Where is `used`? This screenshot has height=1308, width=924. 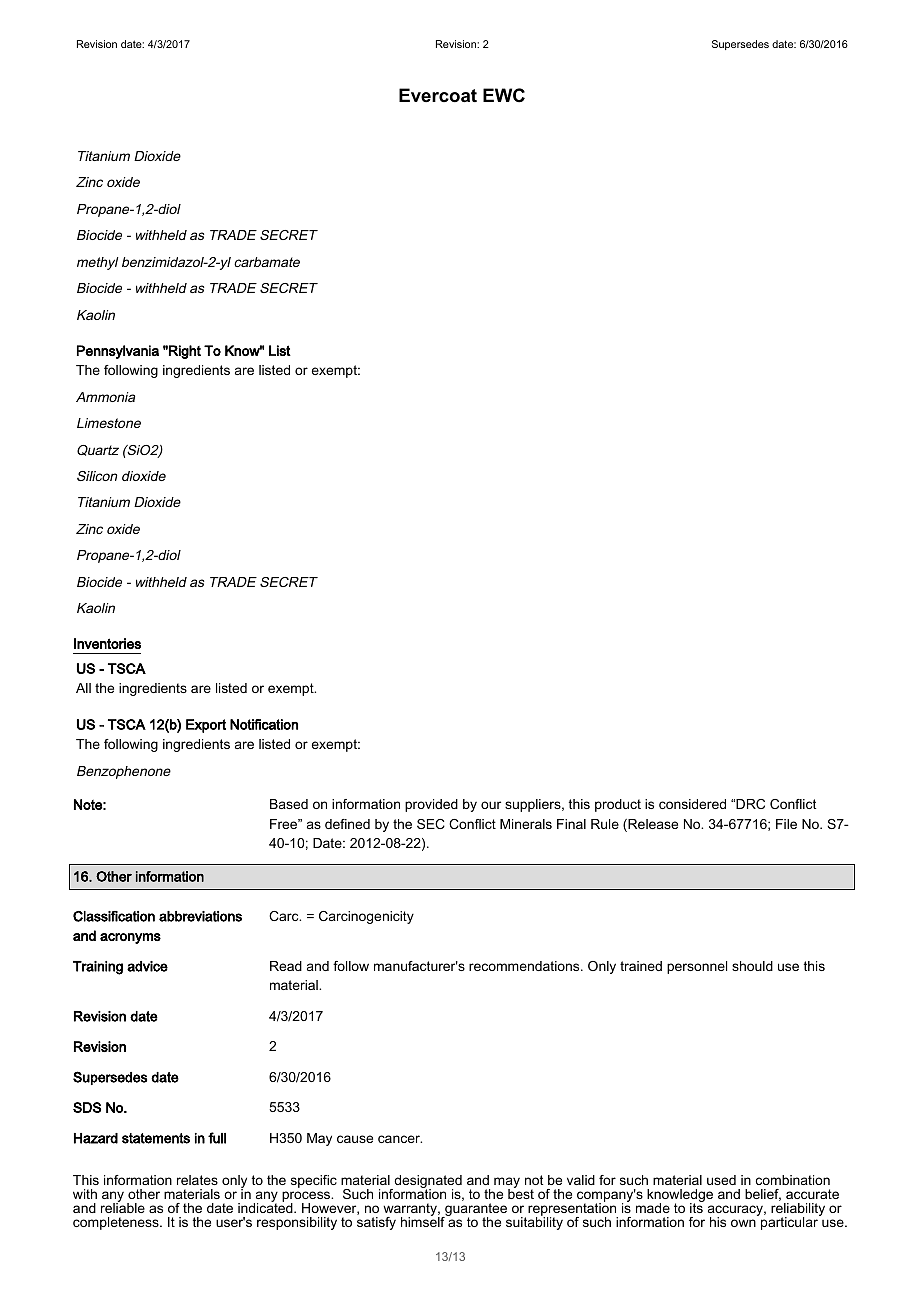 used is located at coordinates (721, 1180).
